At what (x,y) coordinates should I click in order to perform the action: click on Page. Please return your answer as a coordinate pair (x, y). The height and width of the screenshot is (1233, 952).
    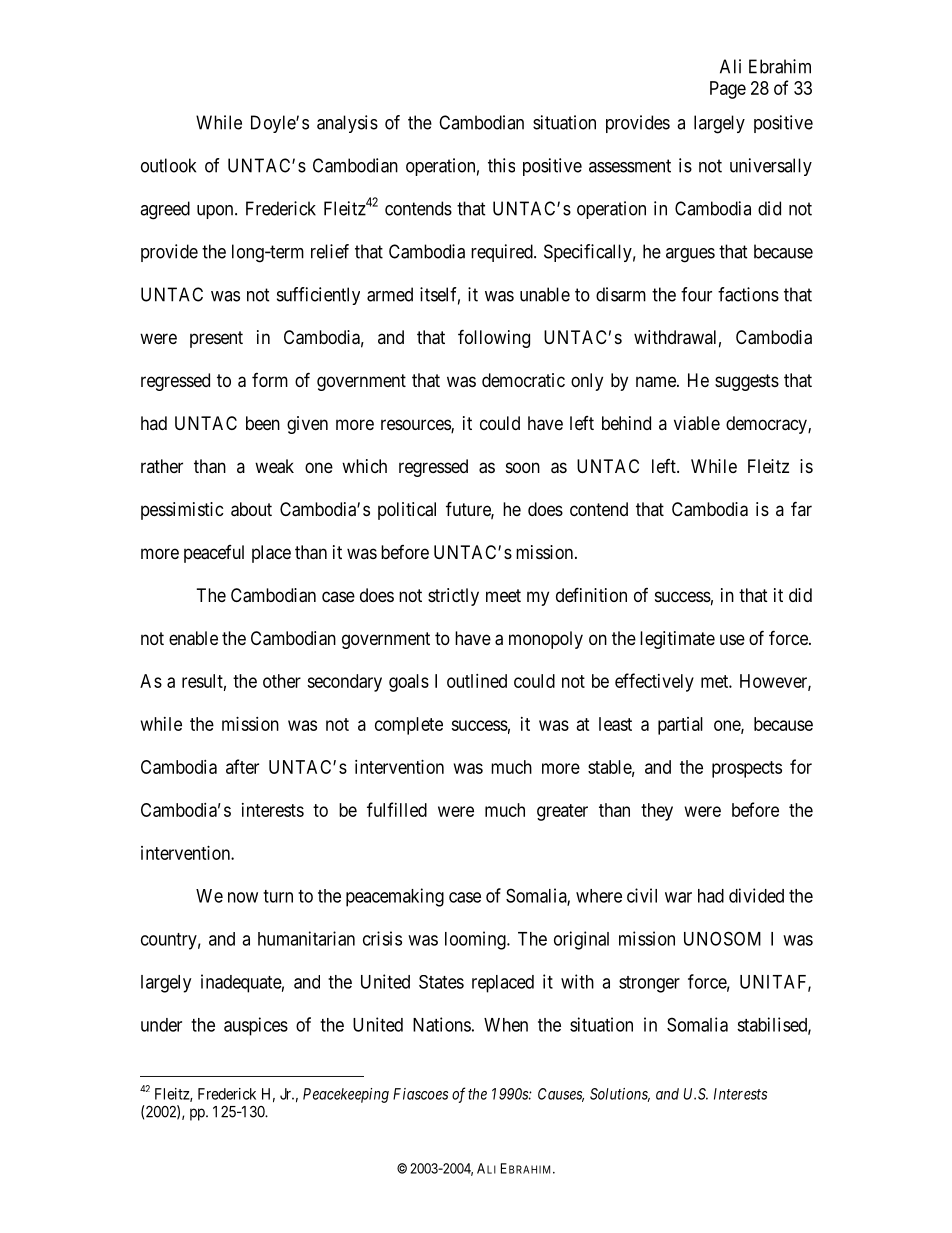
    Looking at the image, I should click on (728, 90).
